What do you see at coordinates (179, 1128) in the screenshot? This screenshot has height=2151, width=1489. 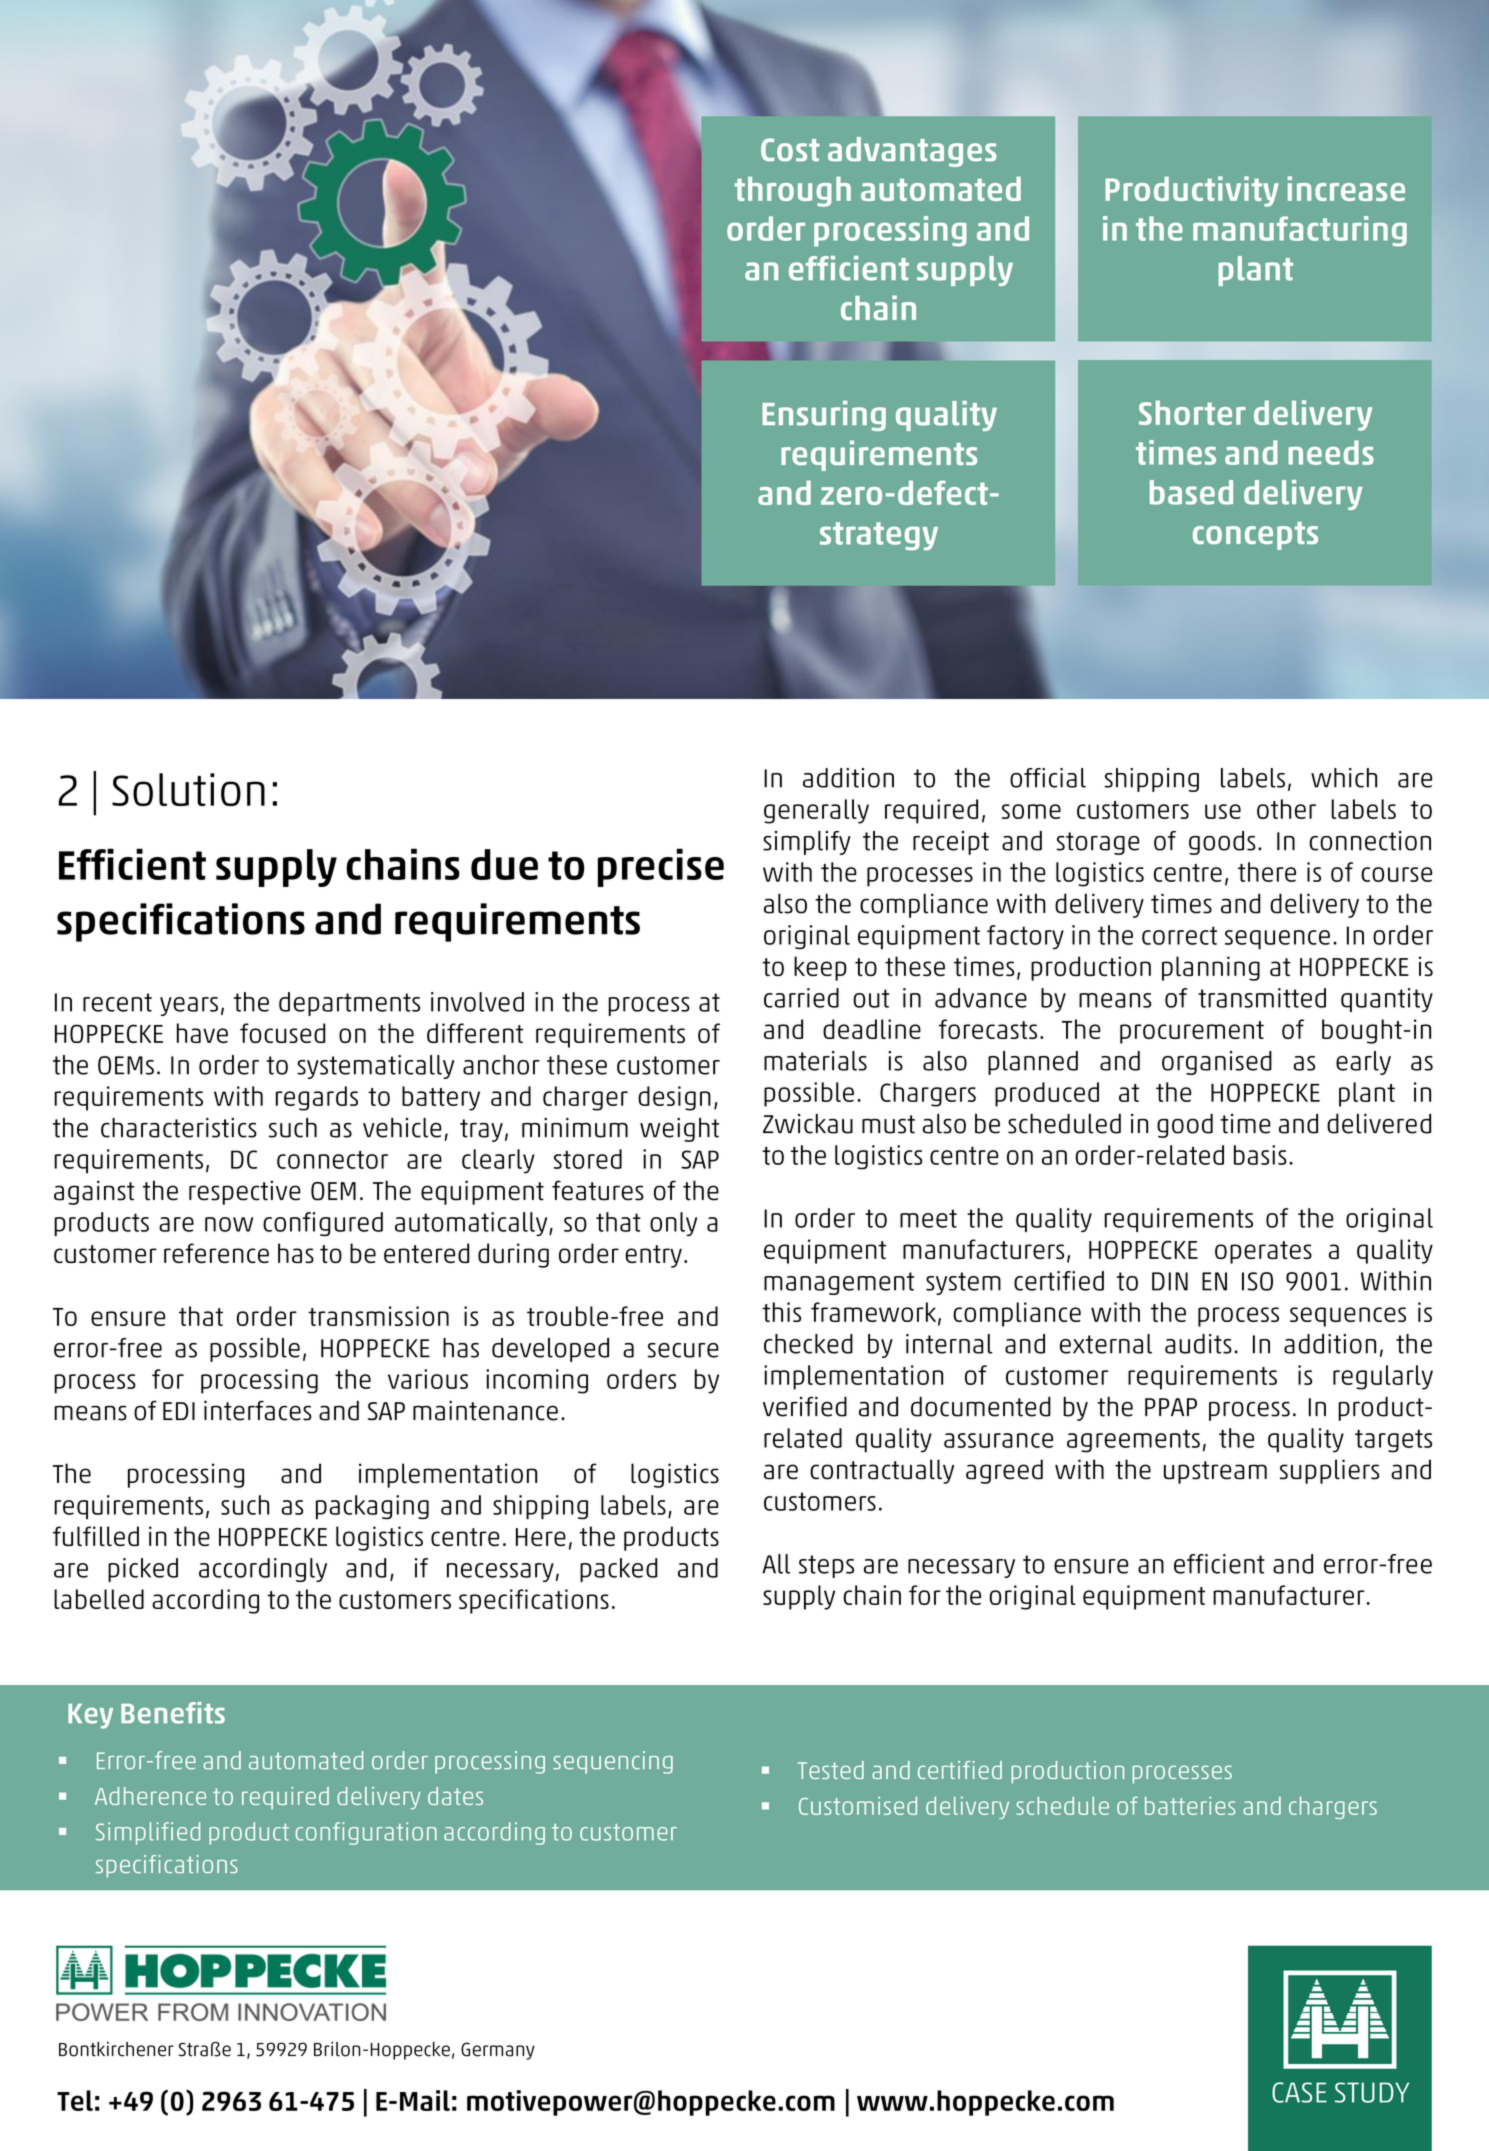 I see `characteristics` at bounding box center [179, 1128].
